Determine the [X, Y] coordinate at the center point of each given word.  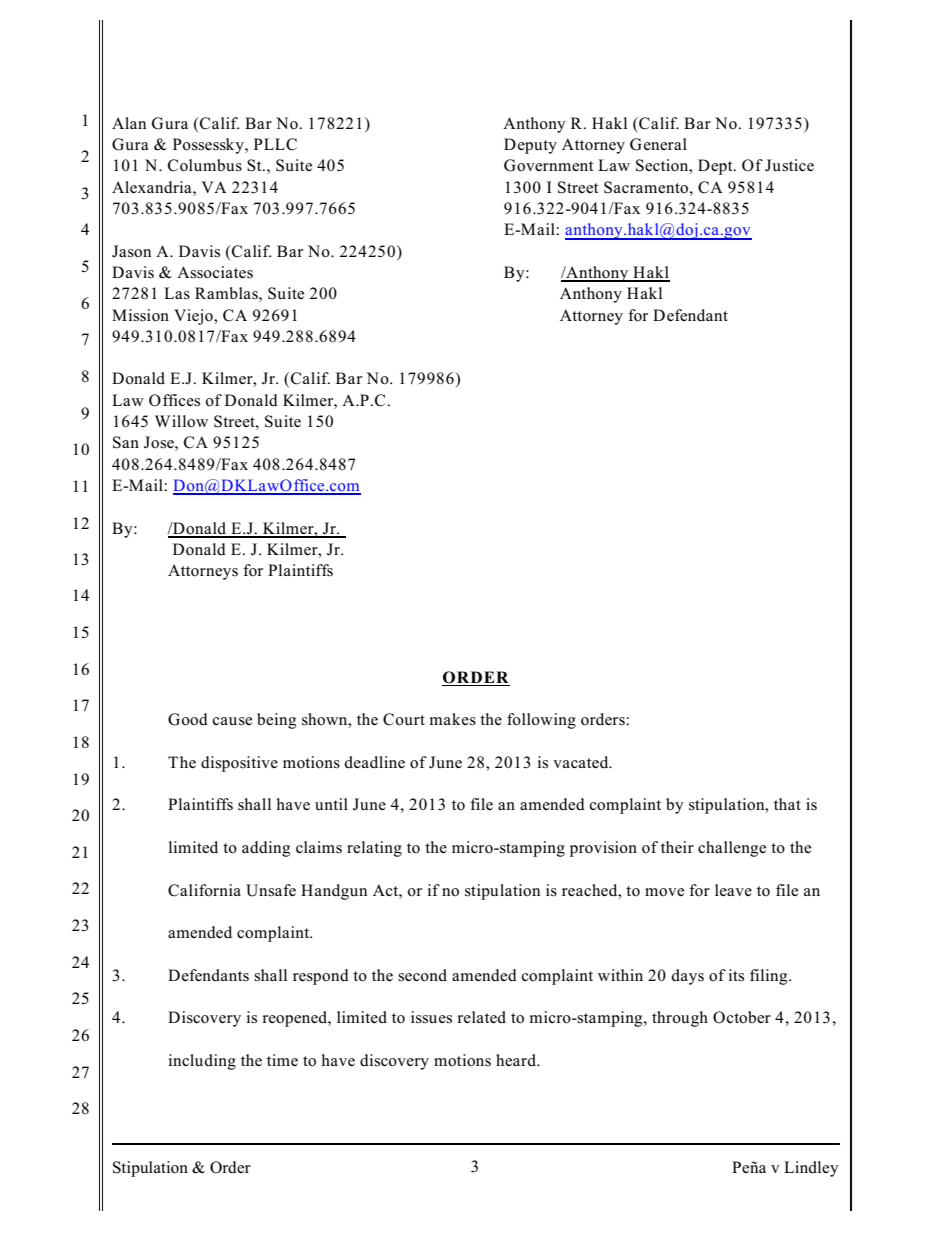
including [202, 1062]
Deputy [530, 146]
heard [517, 1060]
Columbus [205, 165]
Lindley [811, 1169]
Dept [716, 167]
